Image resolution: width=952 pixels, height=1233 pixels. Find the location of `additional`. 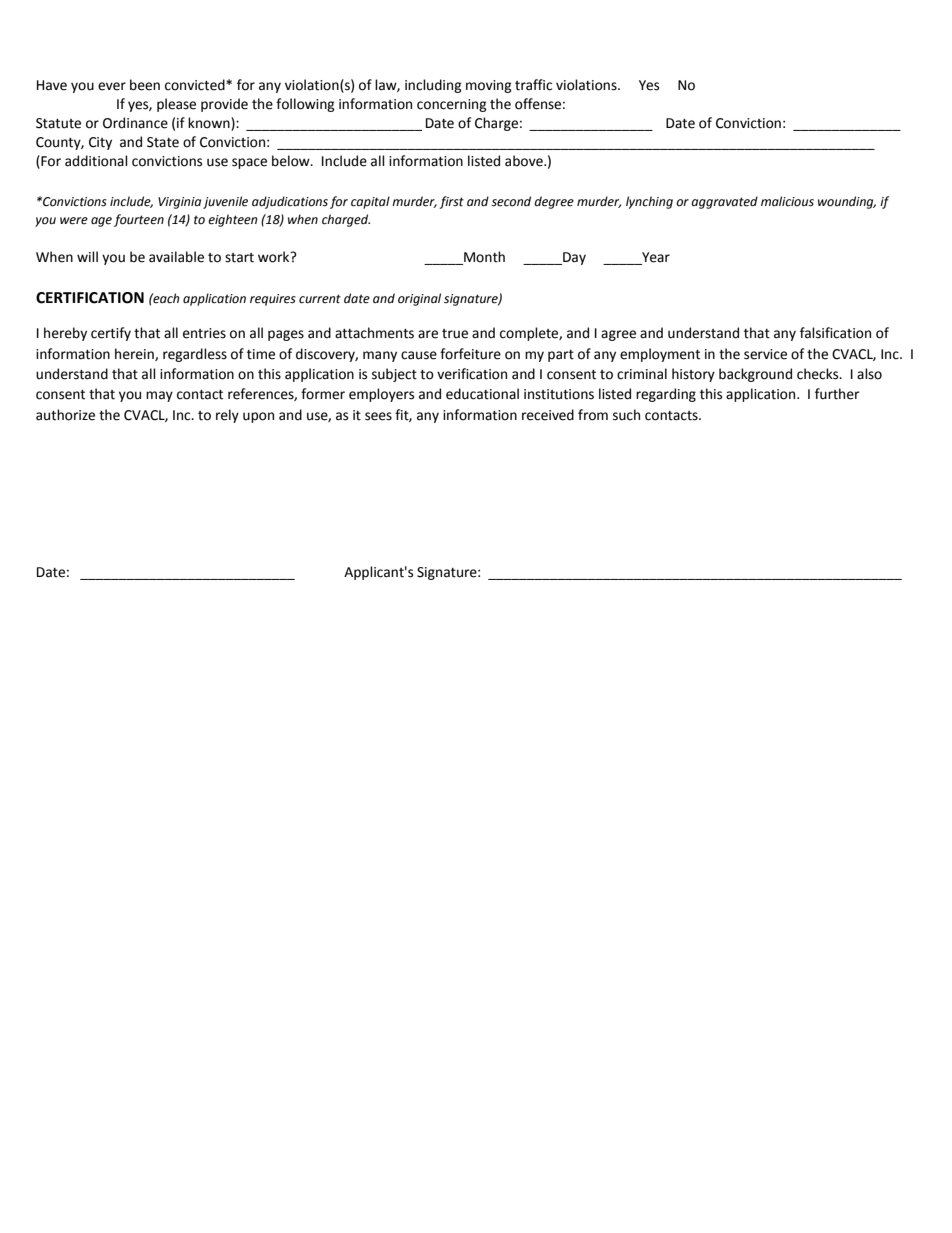

additional is located at coordinates (96, 161).
